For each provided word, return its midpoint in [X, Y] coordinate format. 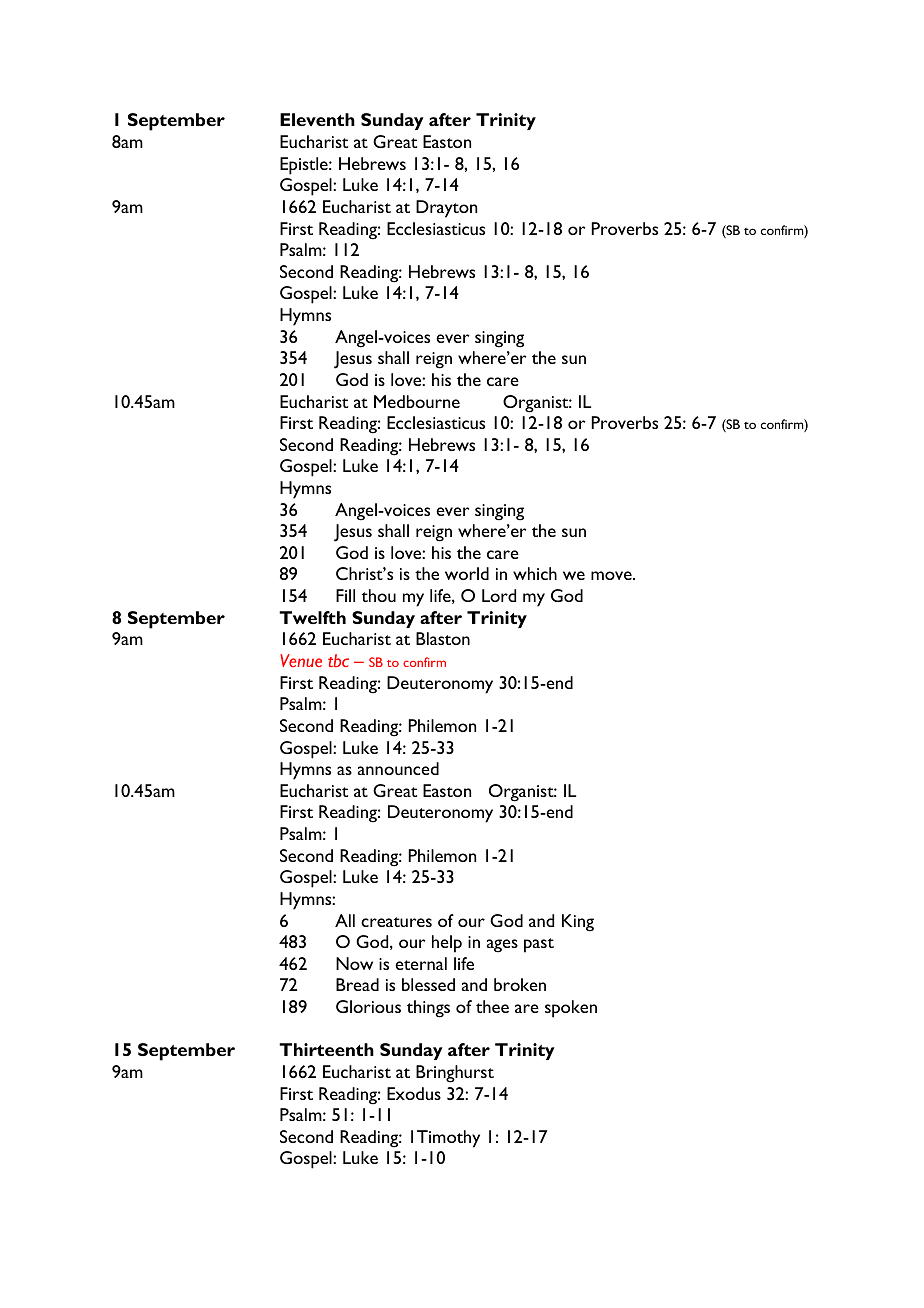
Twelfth [312, 617]
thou [379, 595]
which [535, 573]
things [428, 1009]
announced [398, 768]
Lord [499, 595]
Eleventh [317, 119]
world [467, 573]
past [539, 945]
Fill [345, 595]
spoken [571, 1009]
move [612, 575]
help [447, 944]
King [578, 923]
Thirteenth [326, 1049]
